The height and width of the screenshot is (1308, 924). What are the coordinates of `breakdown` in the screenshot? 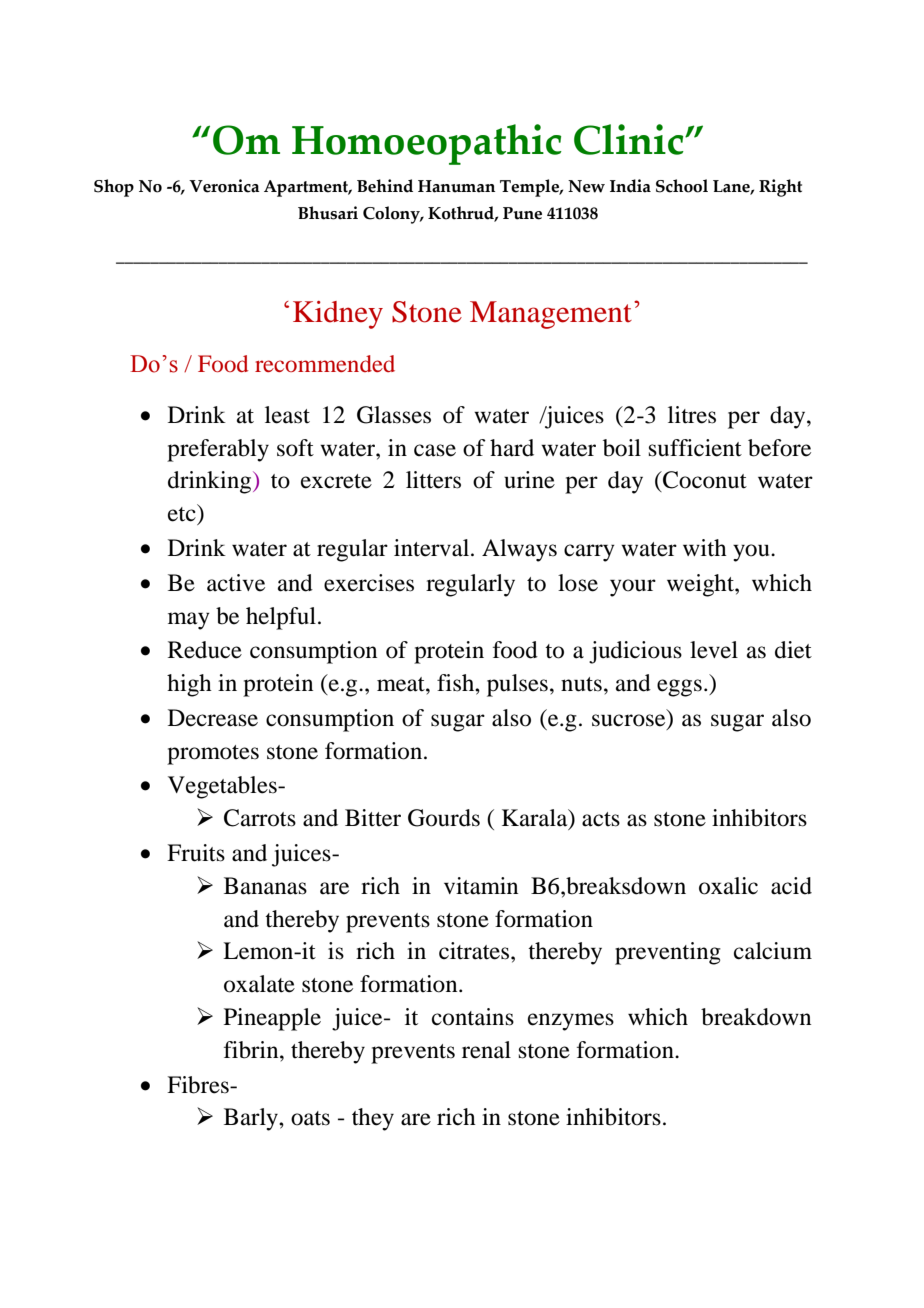 It's located at (756, 1017).
